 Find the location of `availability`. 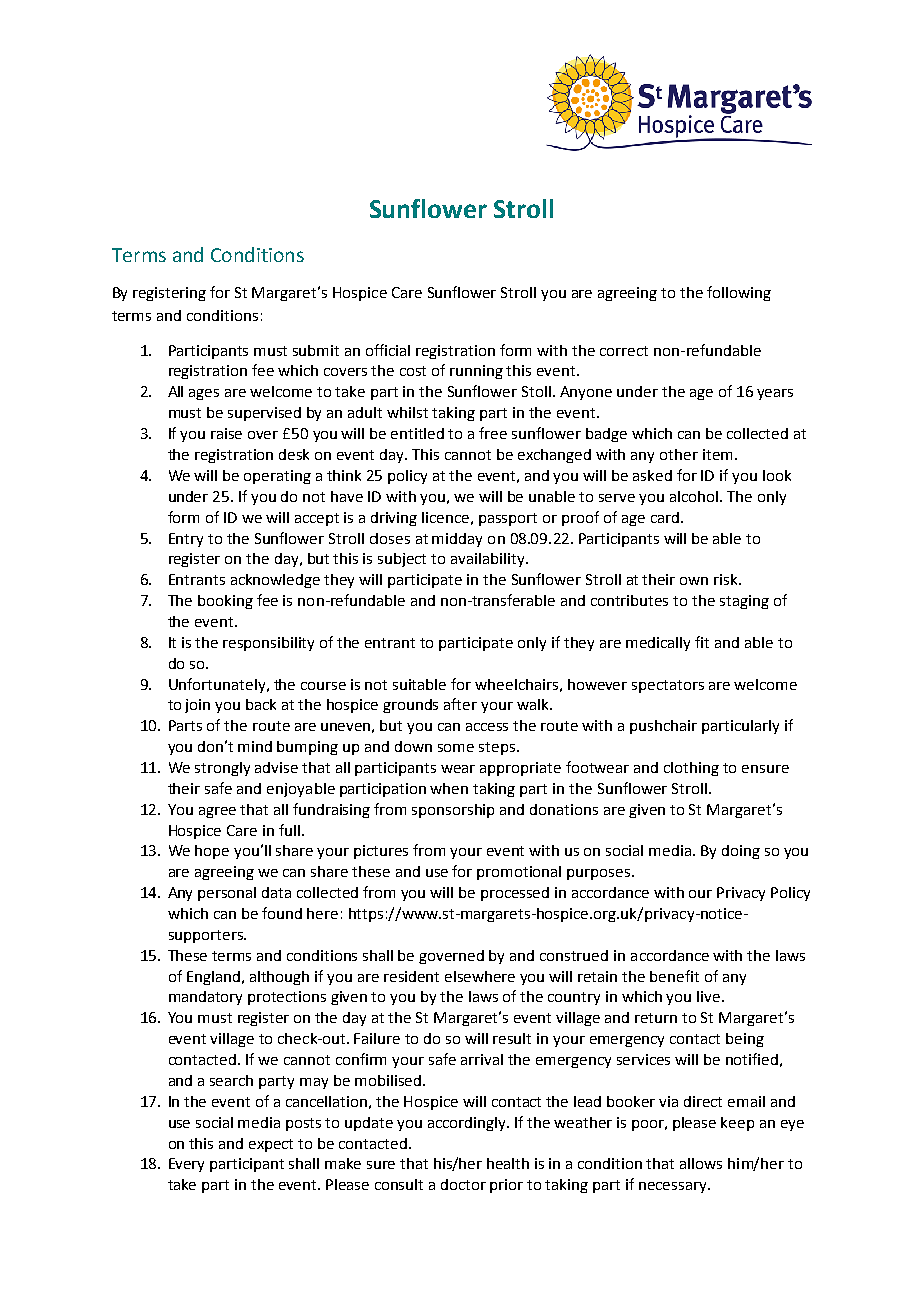

availability is located at coordinates (489, 560).
